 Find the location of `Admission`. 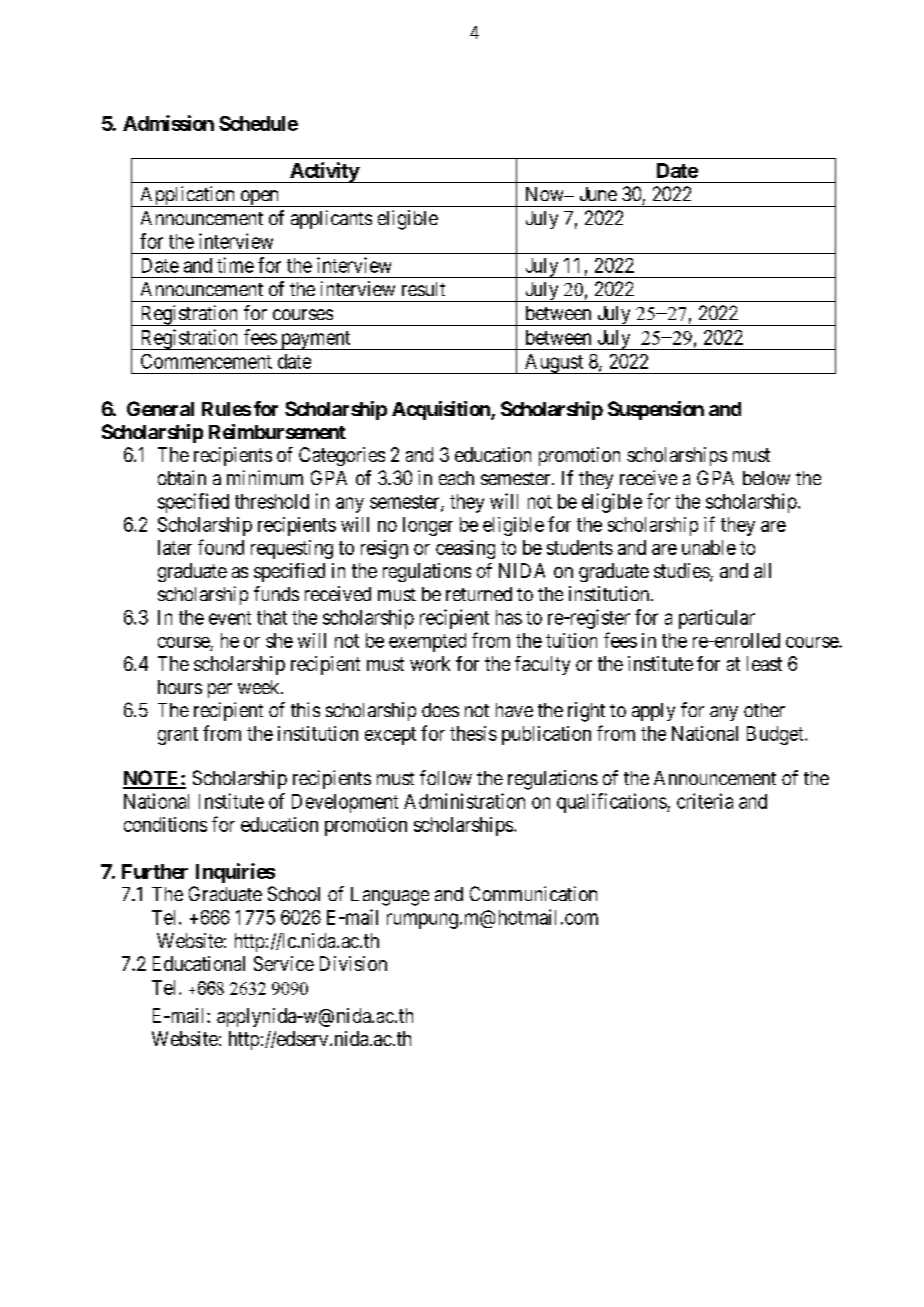

Admission is located at coordinates (168, 123).
